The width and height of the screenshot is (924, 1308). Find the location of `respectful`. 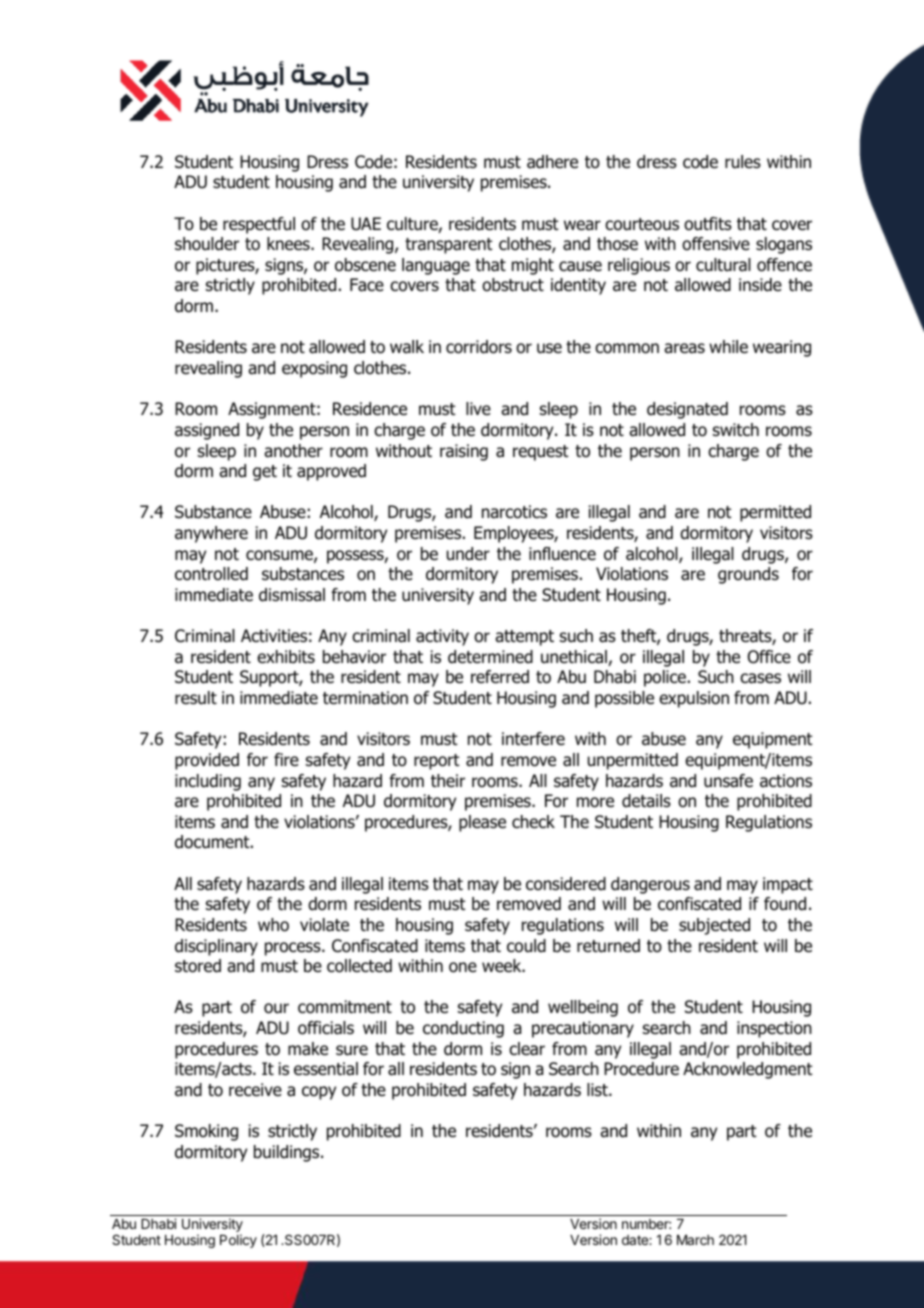

respectful is located at coordinates (259, 225).
